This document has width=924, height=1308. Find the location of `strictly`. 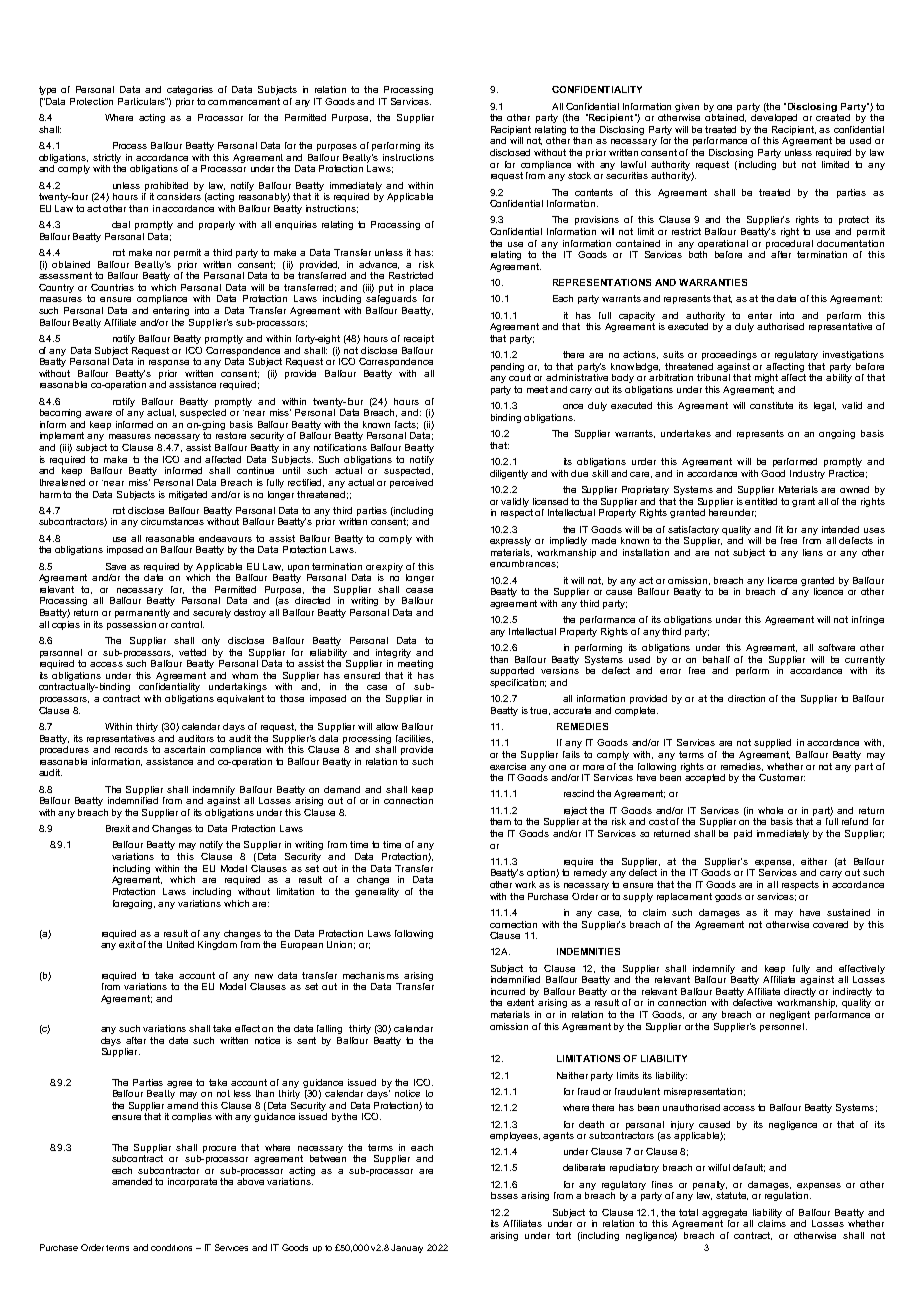

strictly is located at coordinates (107, 158).
